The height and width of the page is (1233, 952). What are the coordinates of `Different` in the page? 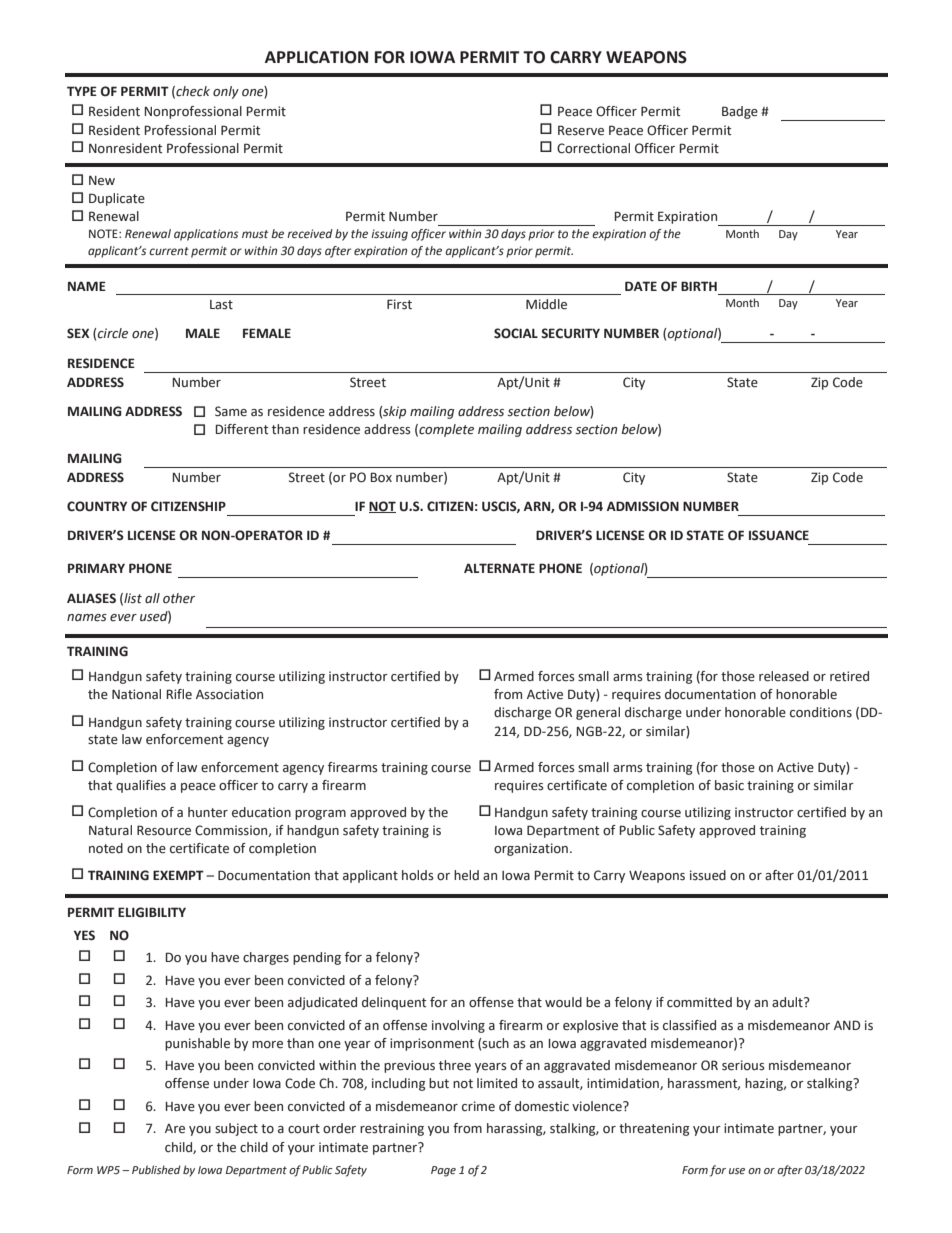 It's located at (241, 429).
